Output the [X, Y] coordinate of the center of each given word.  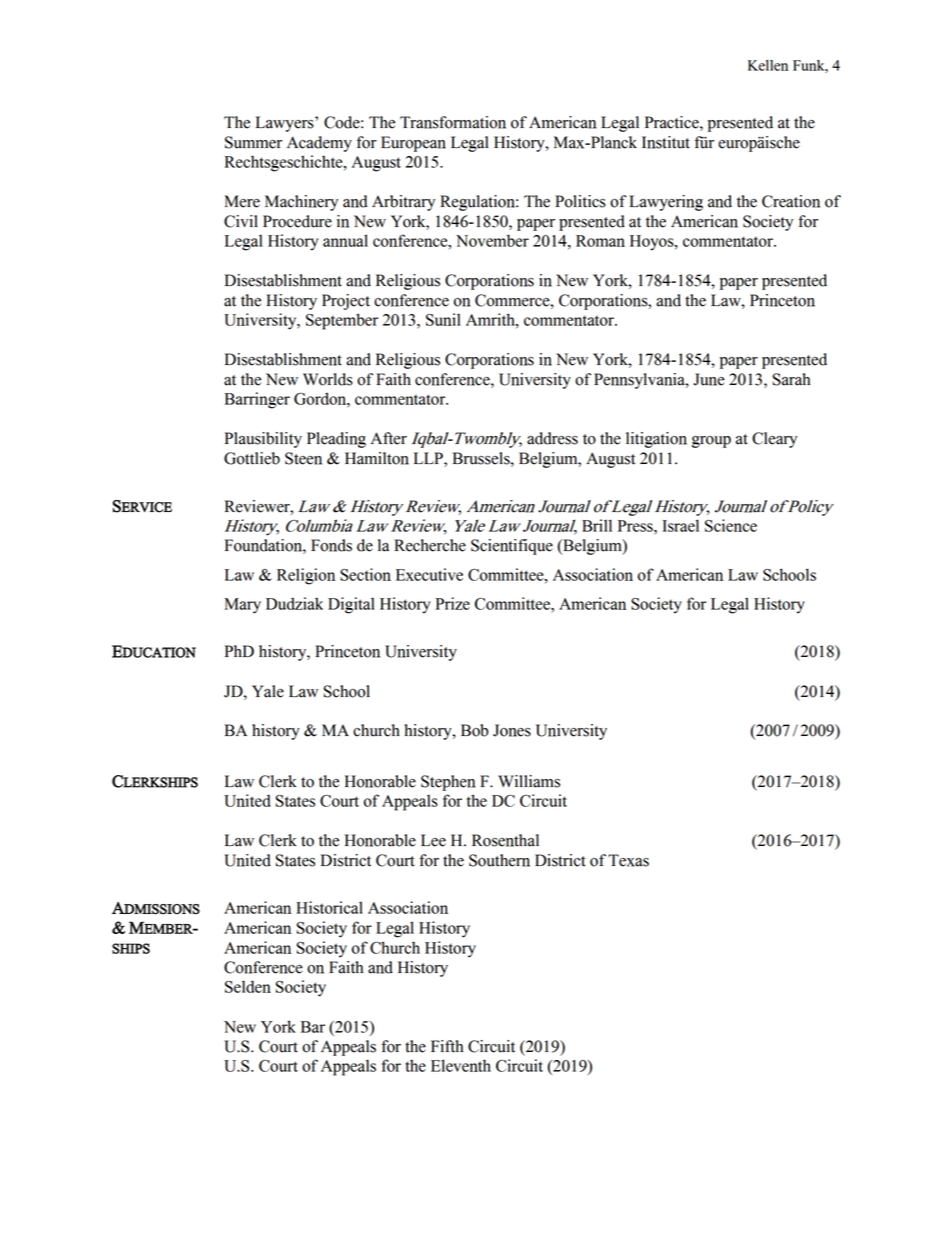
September [342, 321]
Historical [329, 907]
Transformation [453, 122]
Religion [306, 576]
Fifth [447, 1046]
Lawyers [286, 124]
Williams [529, 781]
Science [731, 525]
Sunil [443, 319]
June [709, 379]
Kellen [768, 65]
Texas [628, 860]
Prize [453, 603]
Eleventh [461, 1065]
